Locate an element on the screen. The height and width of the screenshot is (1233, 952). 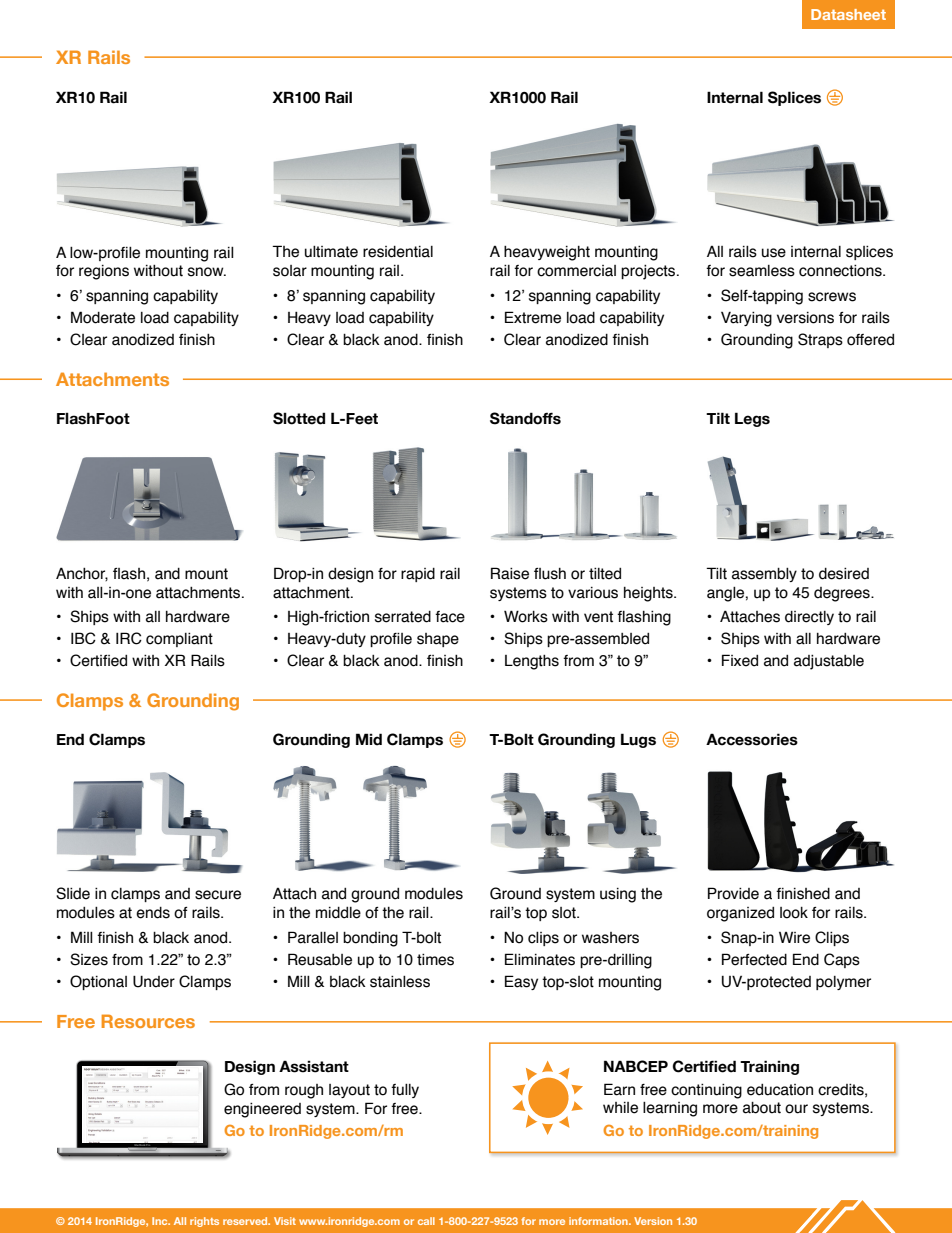
rights is located at coordinates (204, 1222).
